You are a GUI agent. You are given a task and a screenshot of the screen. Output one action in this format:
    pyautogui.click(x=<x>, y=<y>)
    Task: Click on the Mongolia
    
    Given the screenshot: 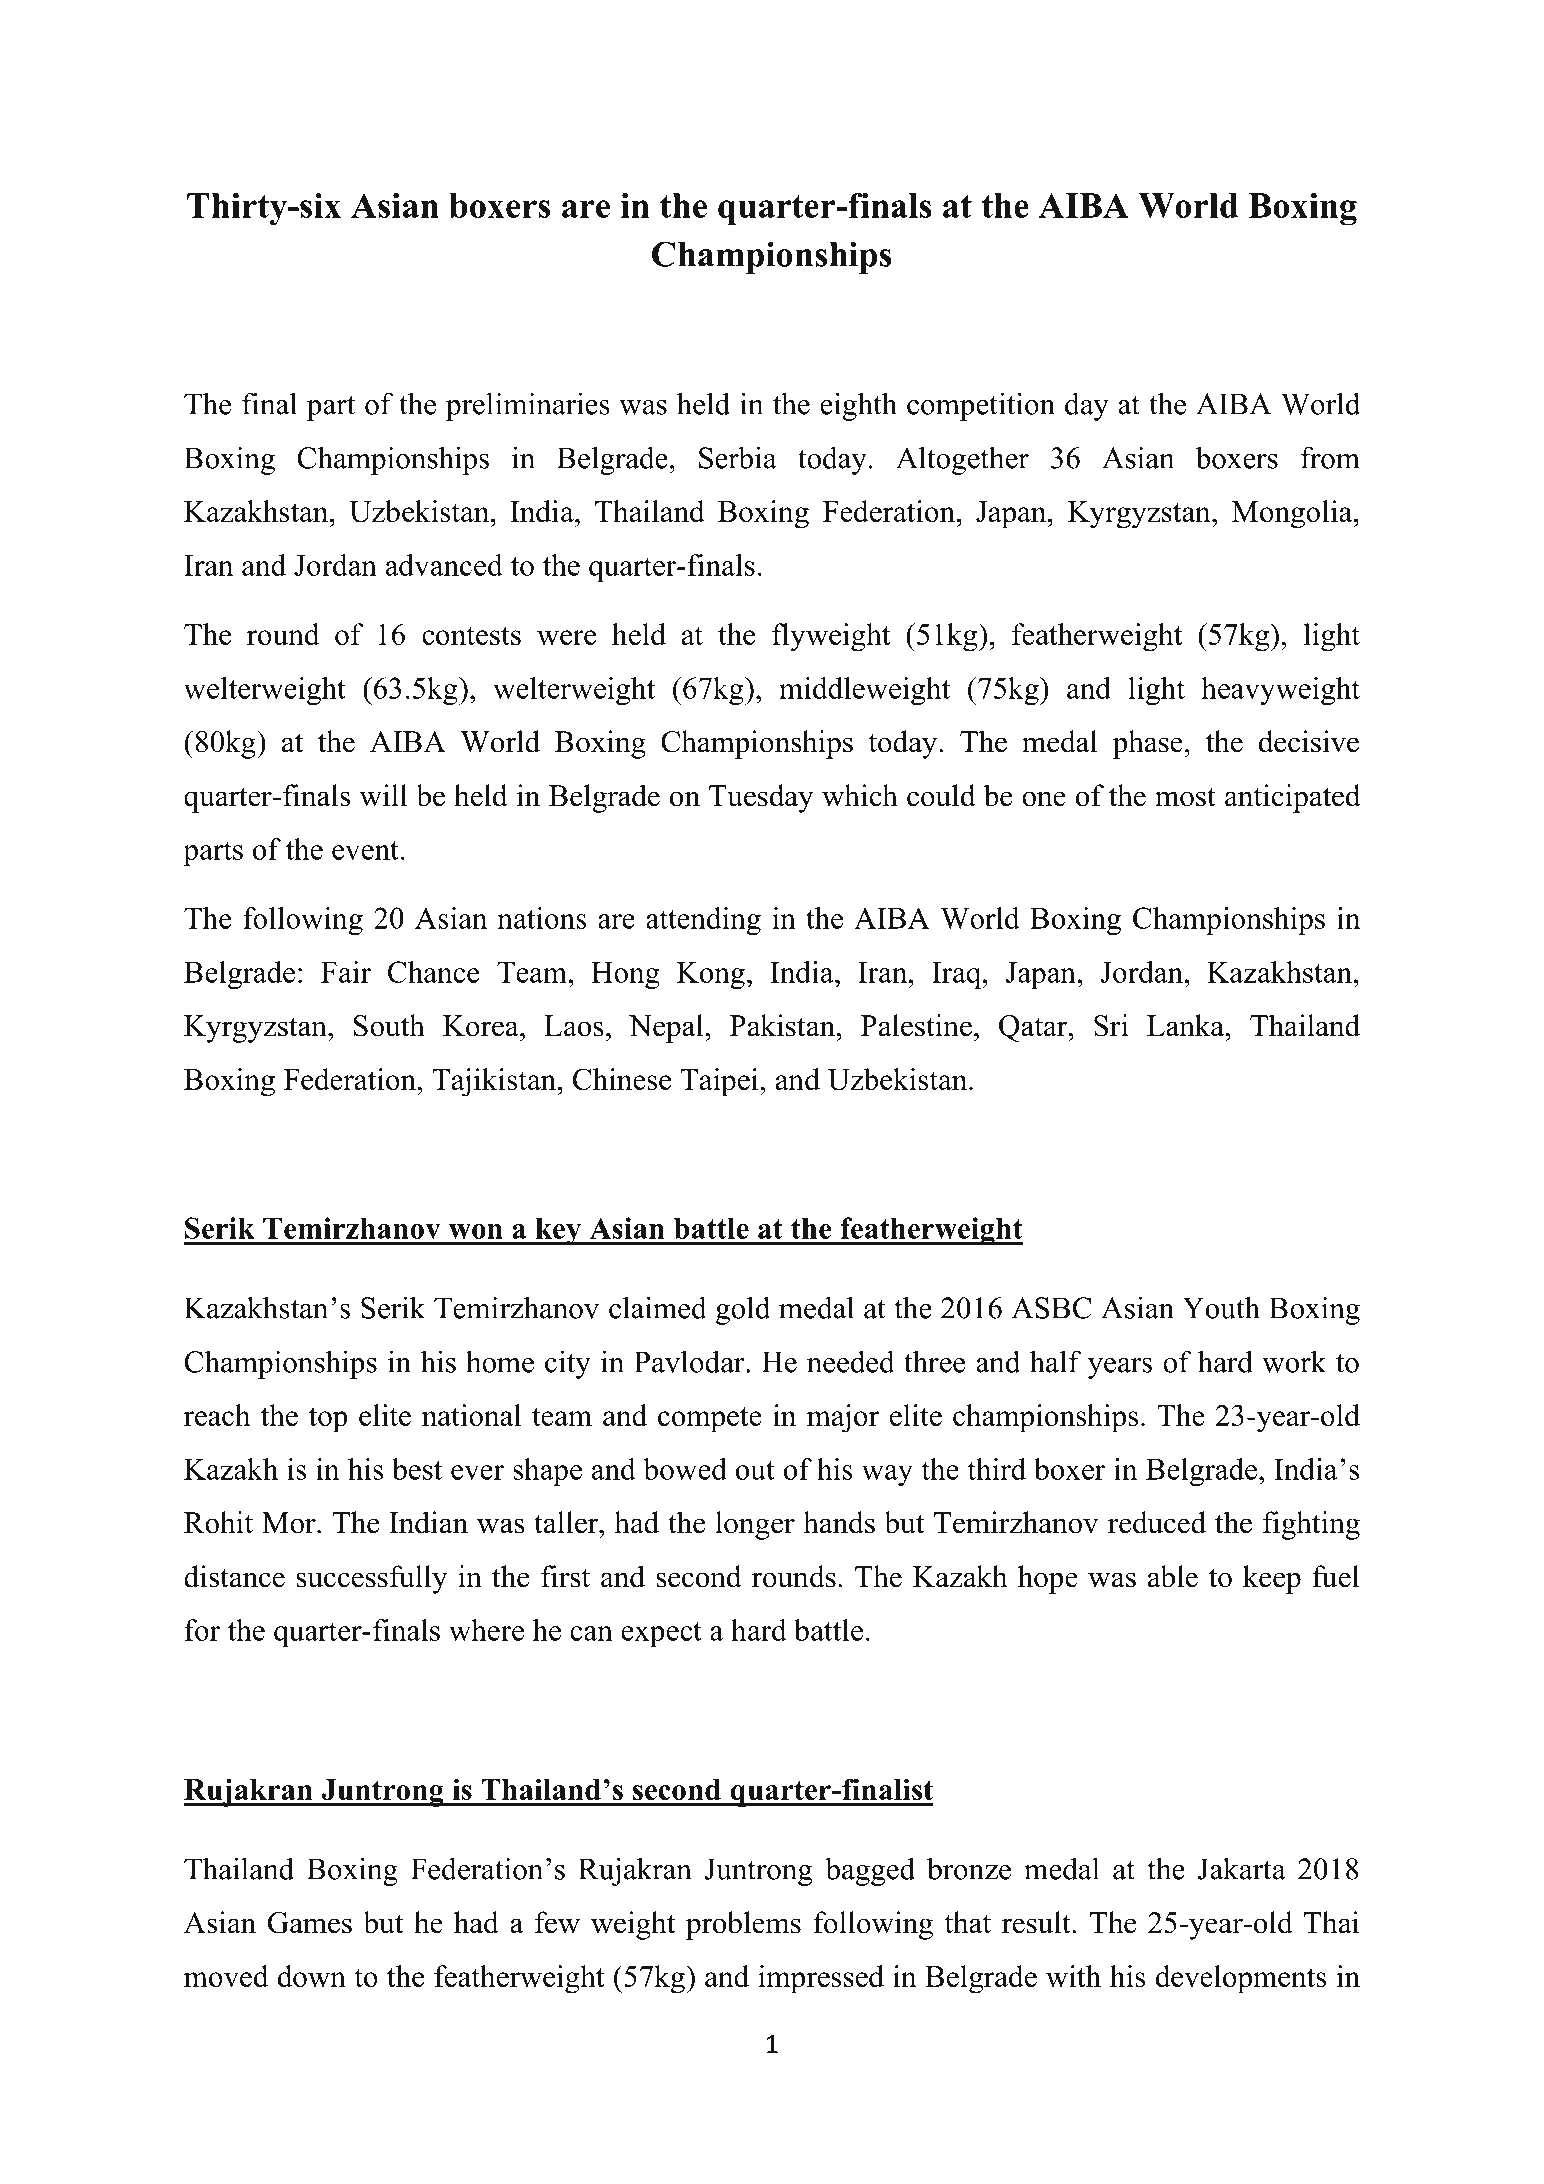 What is the action you would take?
    pyautogui.click(x=1293, y=514)
